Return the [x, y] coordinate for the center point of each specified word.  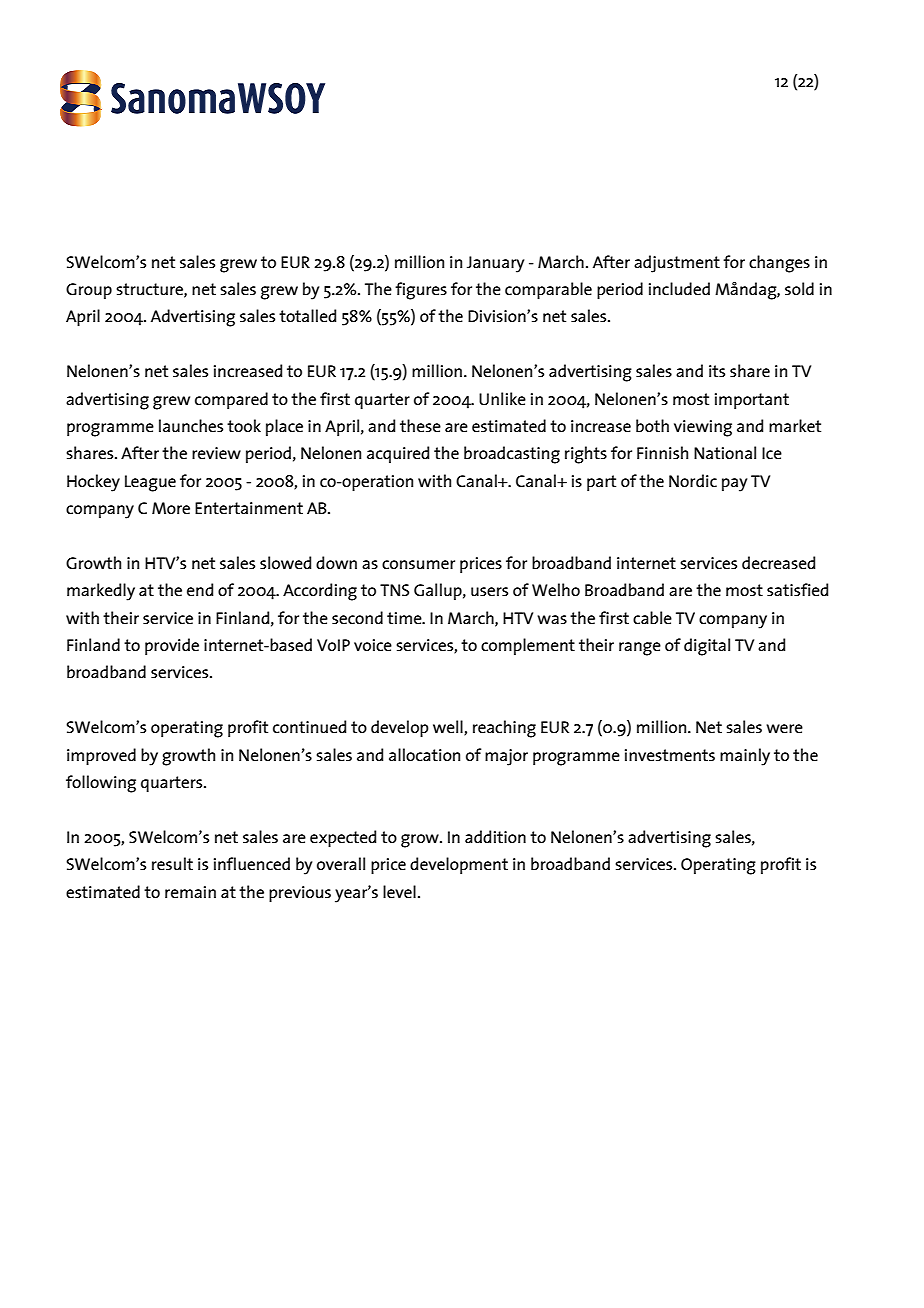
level [399, 891]
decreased [778, 562]
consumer [418, 564]
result [172, 863]
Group [89, 291]
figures [421, 291]
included [679, 288]
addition [495, 836]
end [200, 589]
